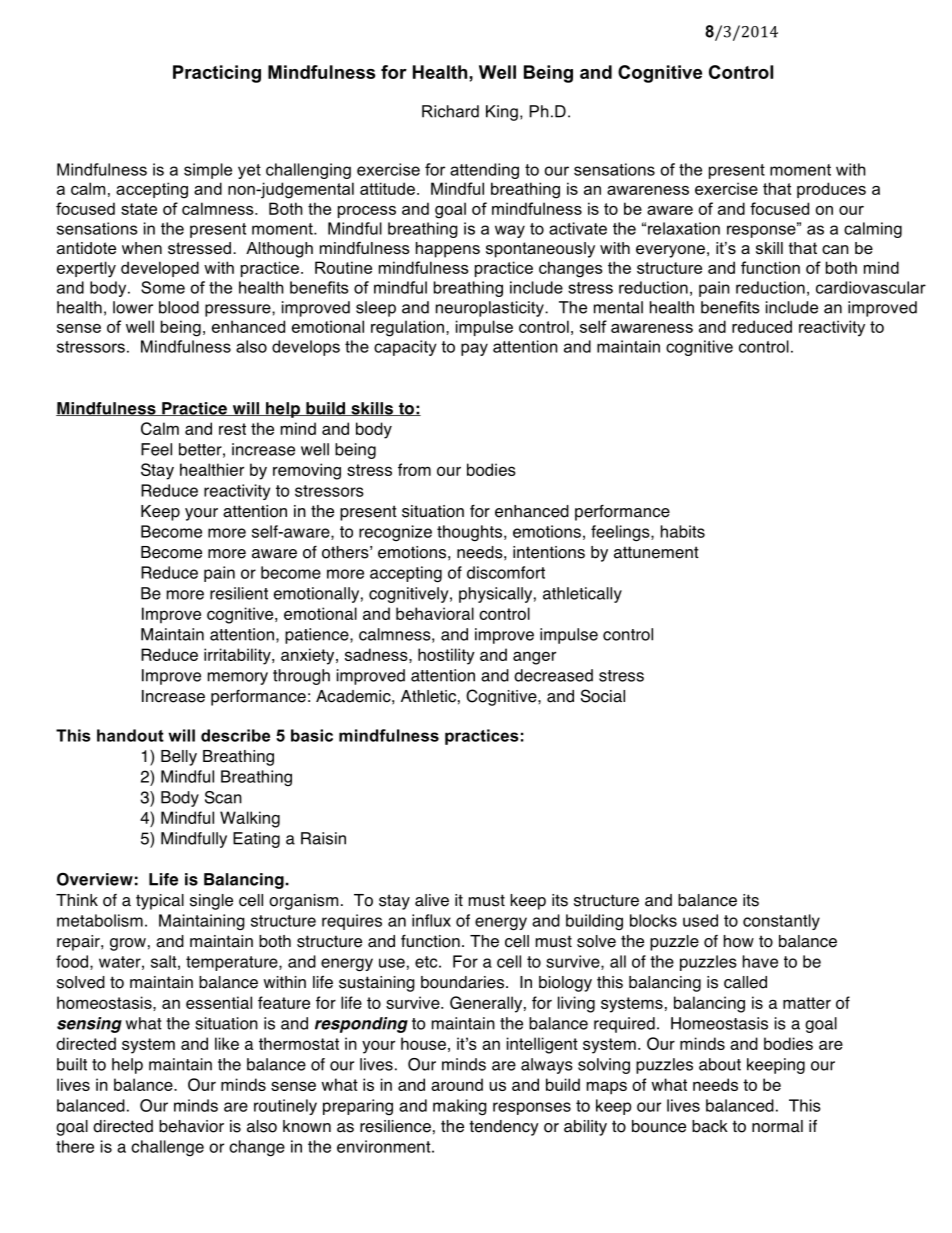 This image has width=952, height=1233. What do you see at coordinates (683, 531) in the image?
I see `habits` at bounding box center [683, 531].
